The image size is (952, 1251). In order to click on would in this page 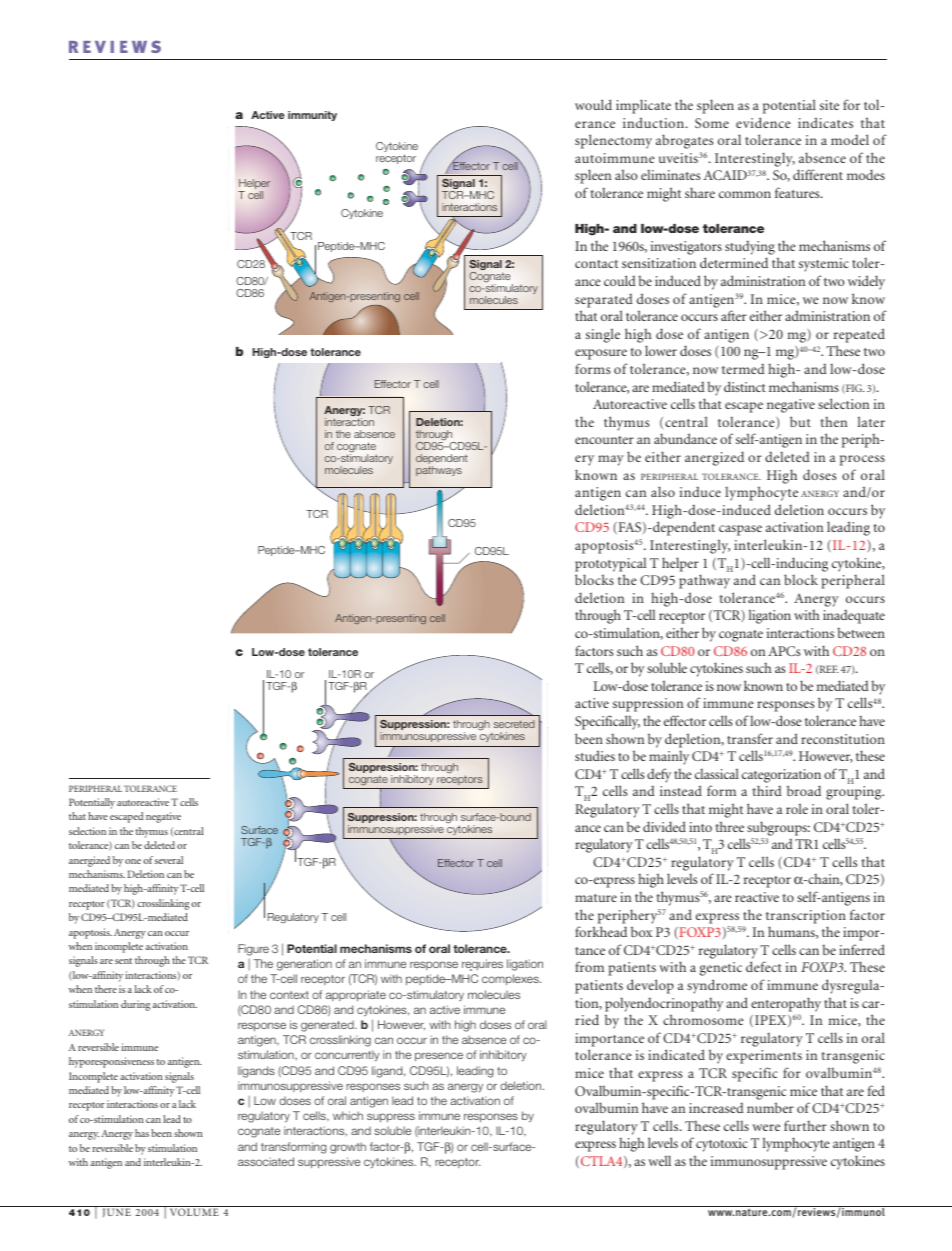, I will do `click(593, 104)`.
